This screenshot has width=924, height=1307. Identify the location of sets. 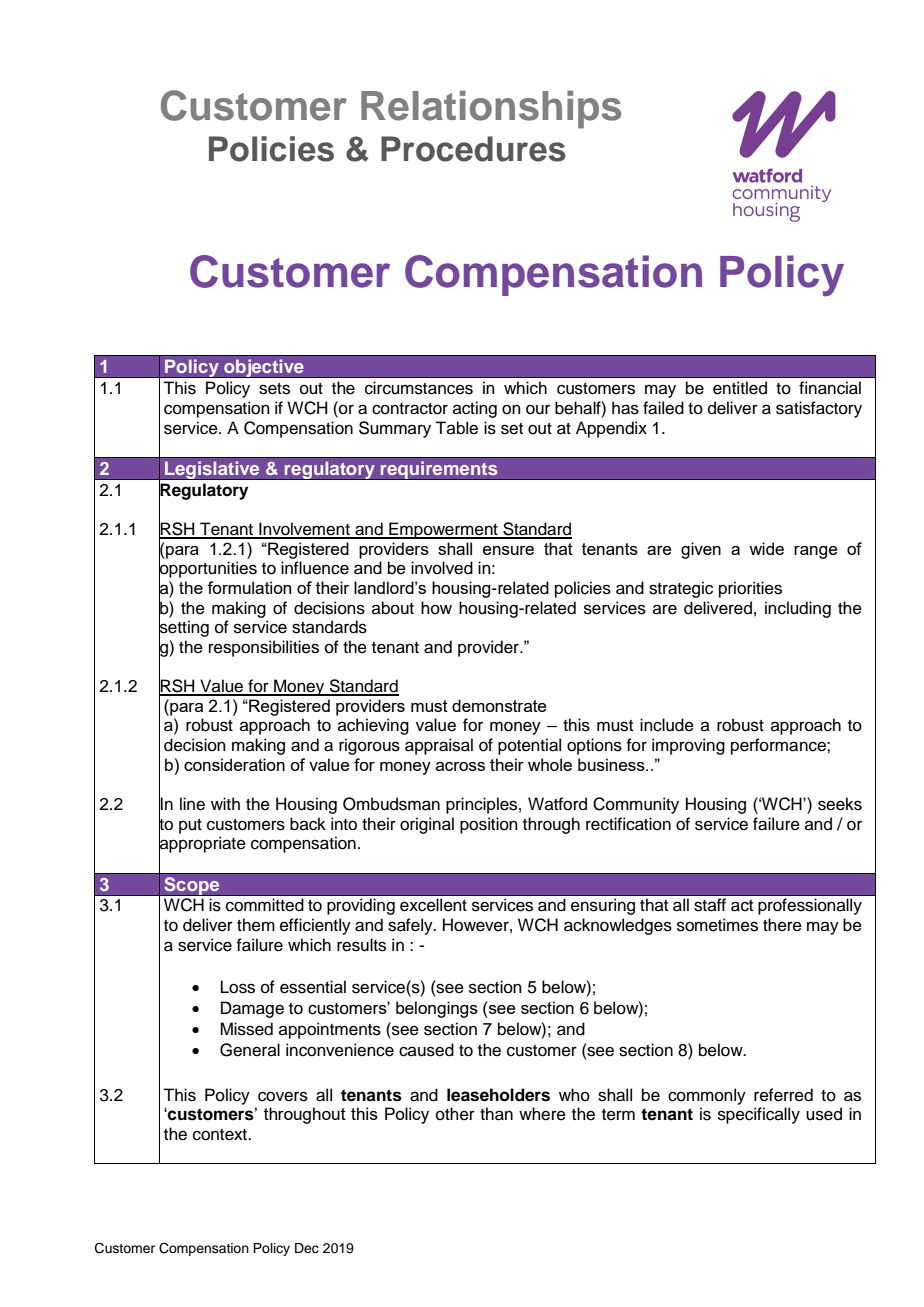
(274, 389).
